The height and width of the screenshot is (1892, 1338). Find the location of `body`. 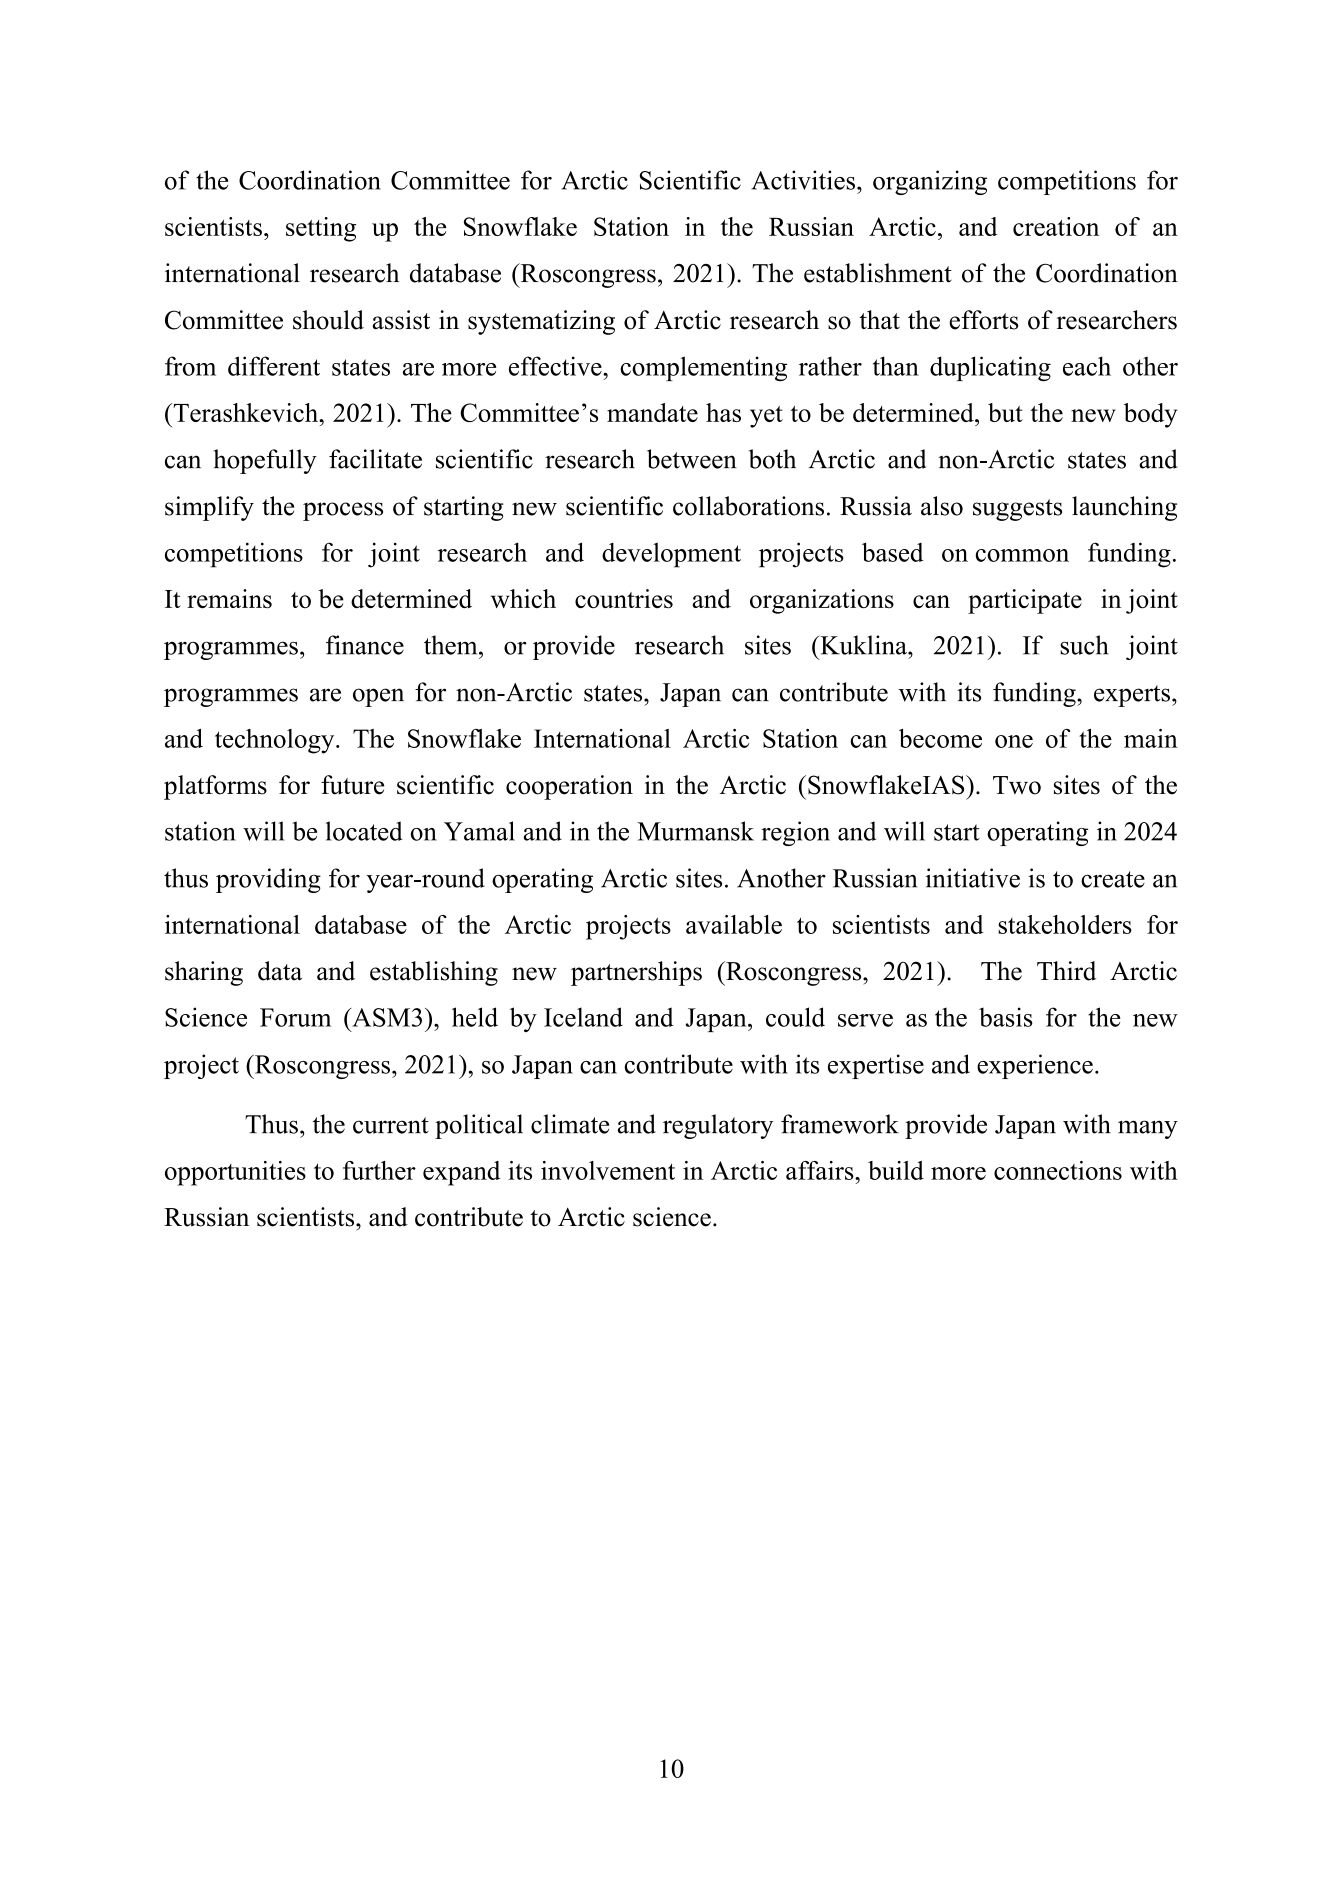

body is located at coordinates (1150, 415).
